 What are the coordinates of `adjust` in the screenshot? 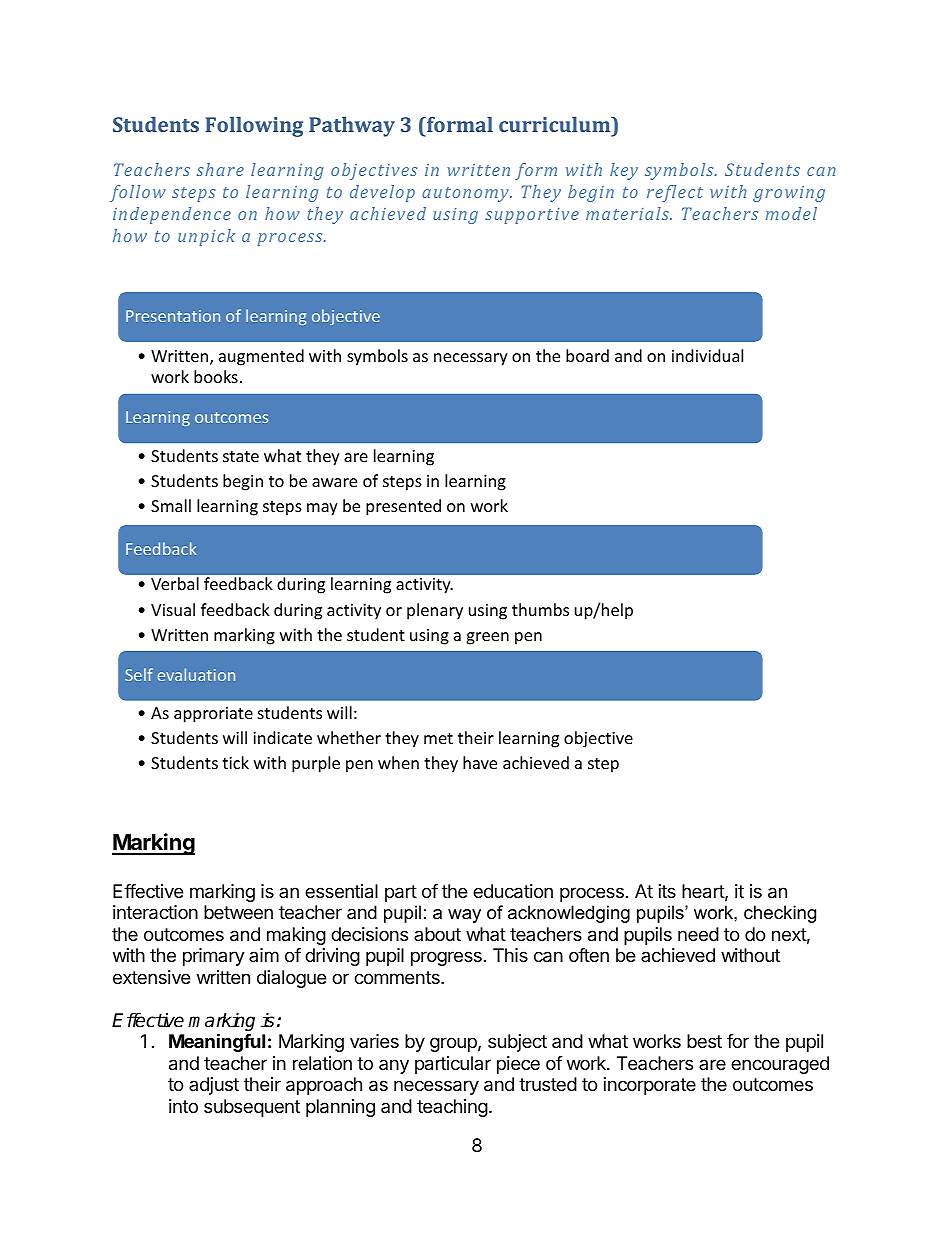 It's located at (214, 1086).
